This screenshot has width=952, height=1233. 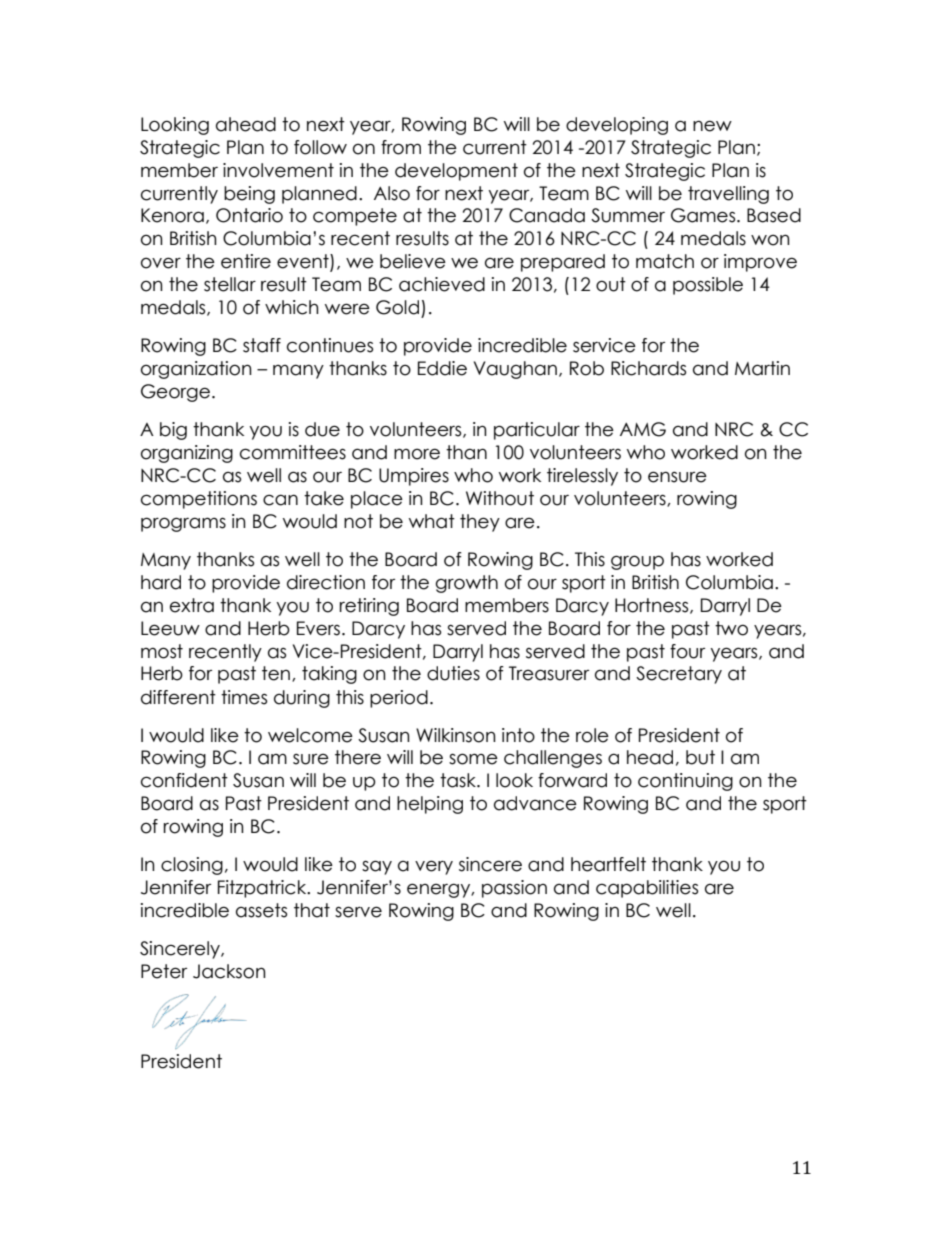 I want to click on new, so click(x=712, y=126).
